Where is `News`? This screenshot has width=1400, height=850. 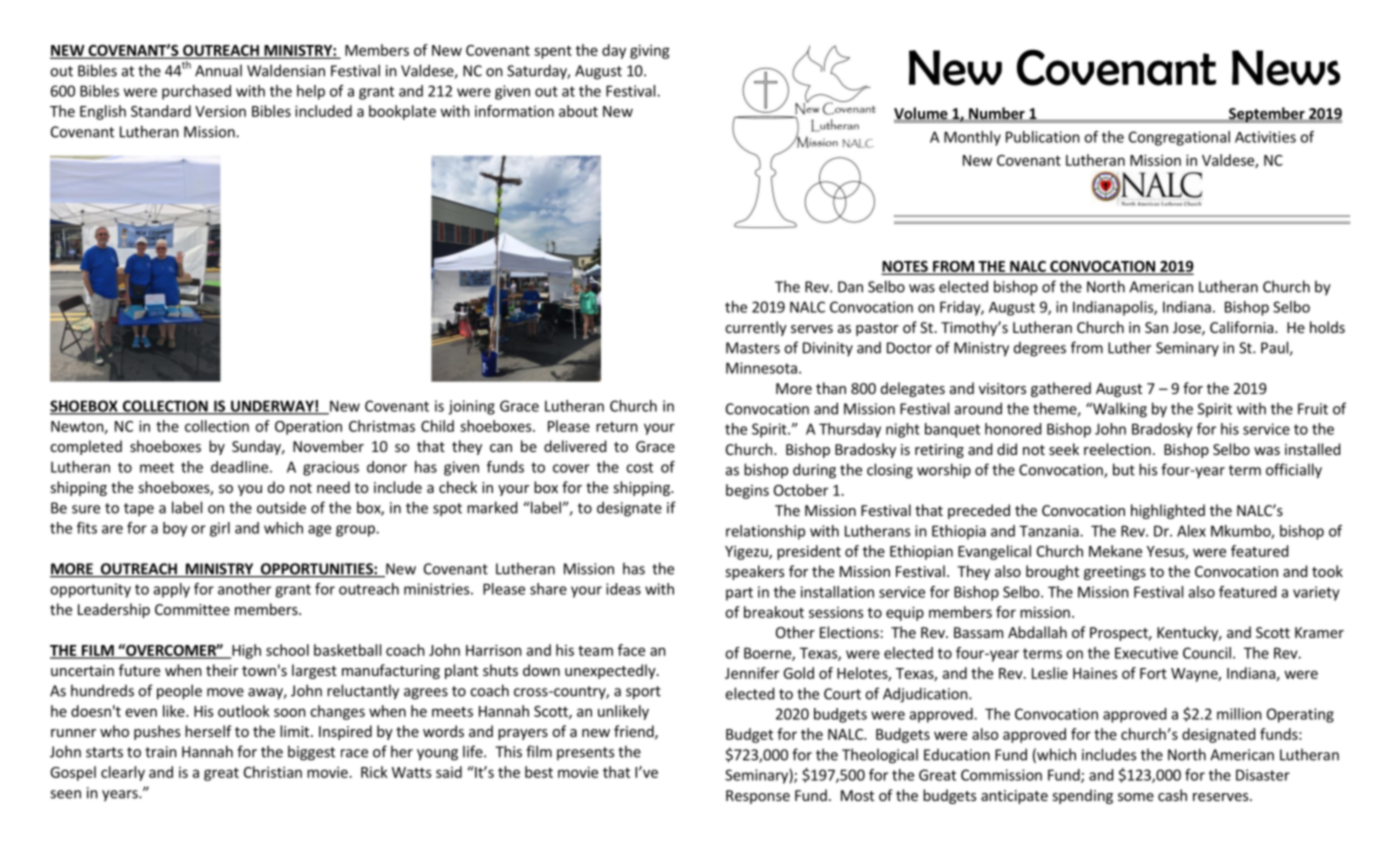 News is located at coordinates (1286, 68).
